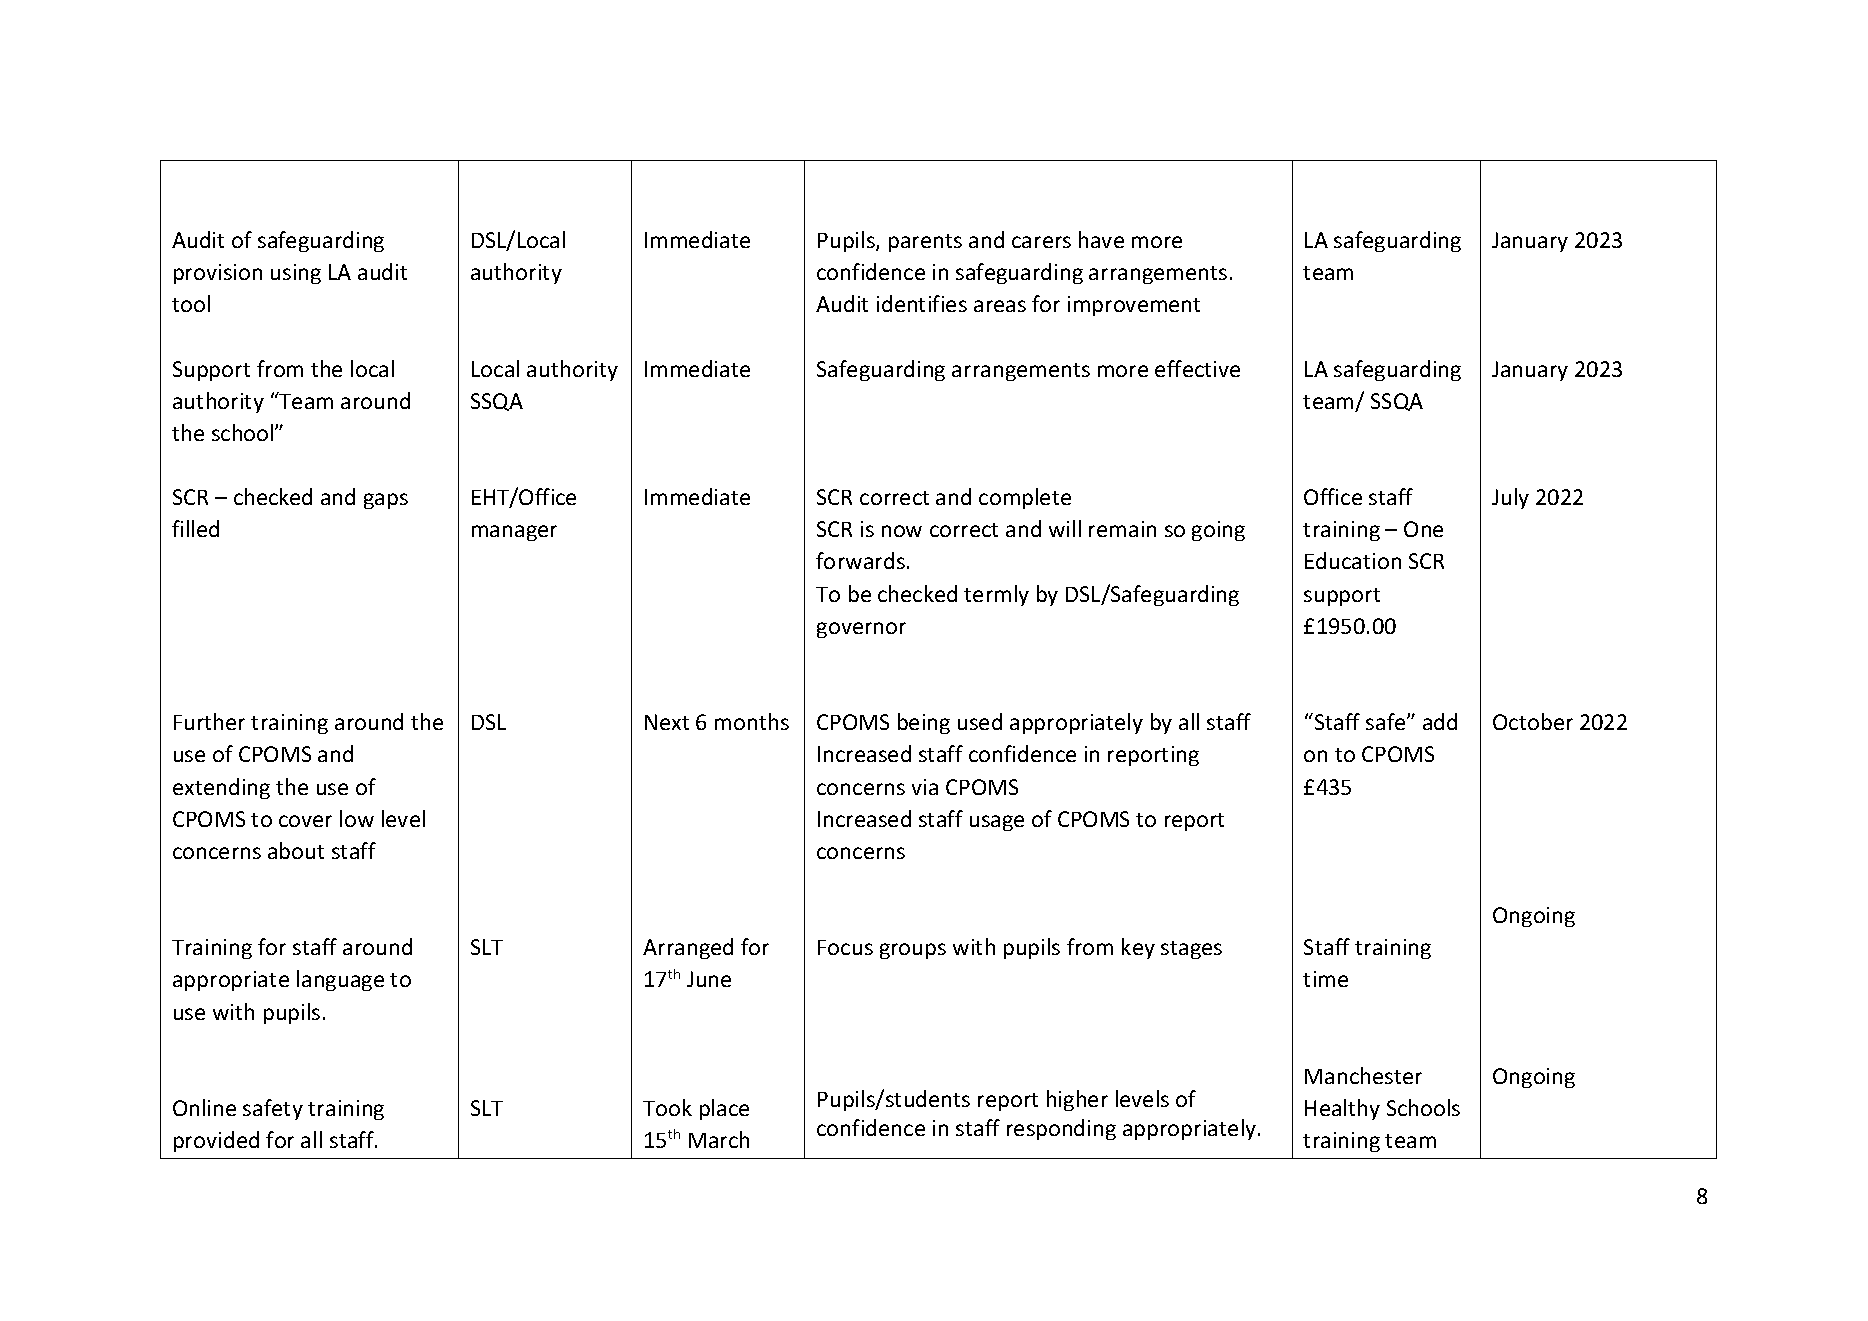 This image has width=1868, height=1321. I want to click on Healthy, so click(1342, 1109).
